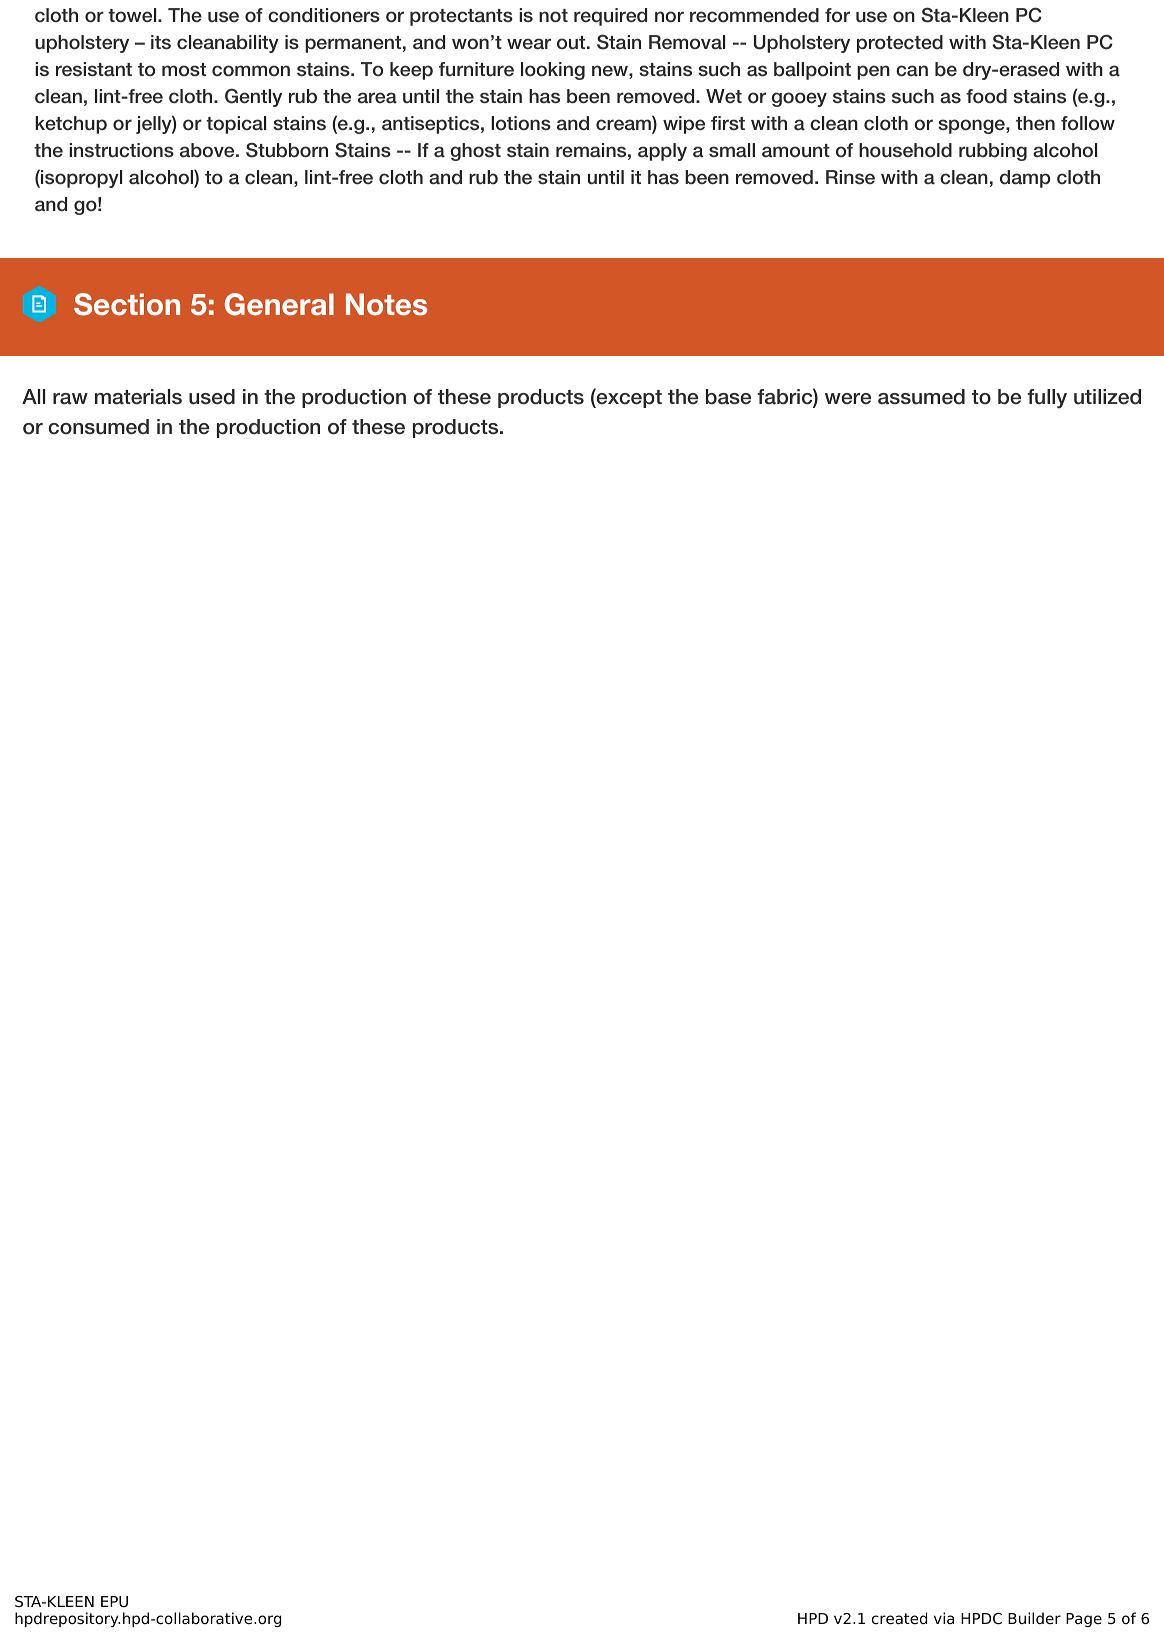 The height and width of the screenshot is (1647, 1164). What do you see at coordinates (899, 1618) in the screenshot?
I see `created` at bounding box center [899, 1618].
